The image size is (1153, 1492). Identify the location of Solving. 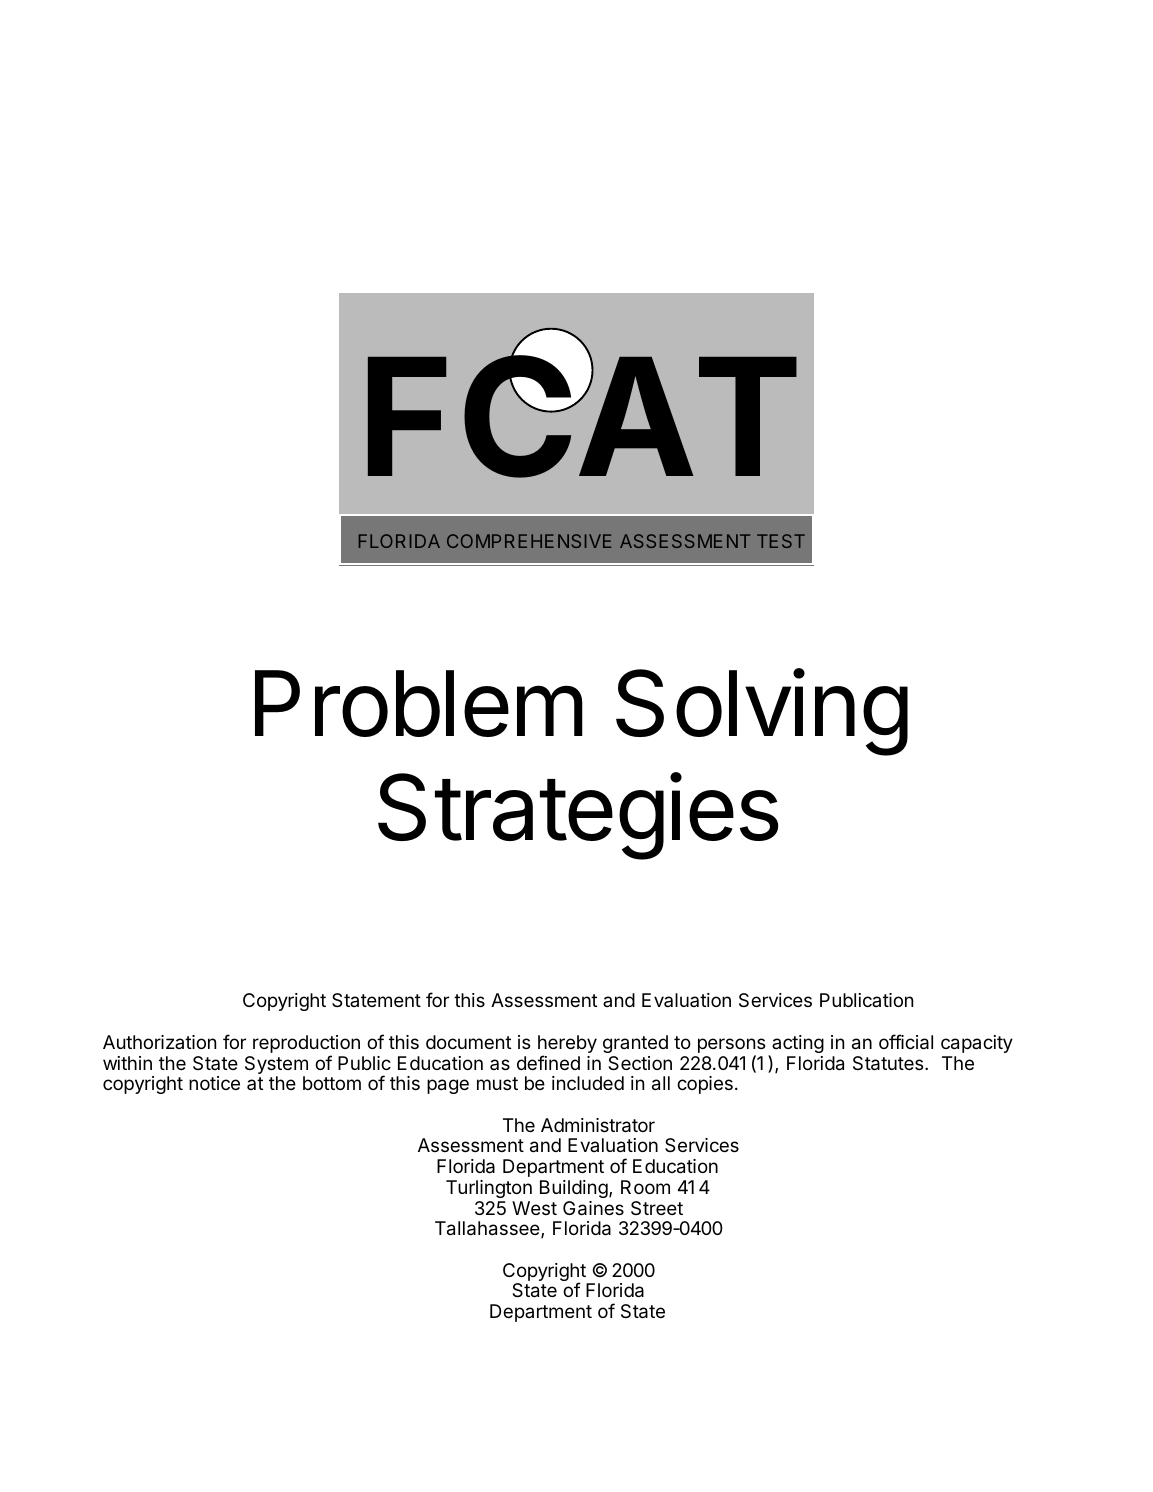
(762, 712).
